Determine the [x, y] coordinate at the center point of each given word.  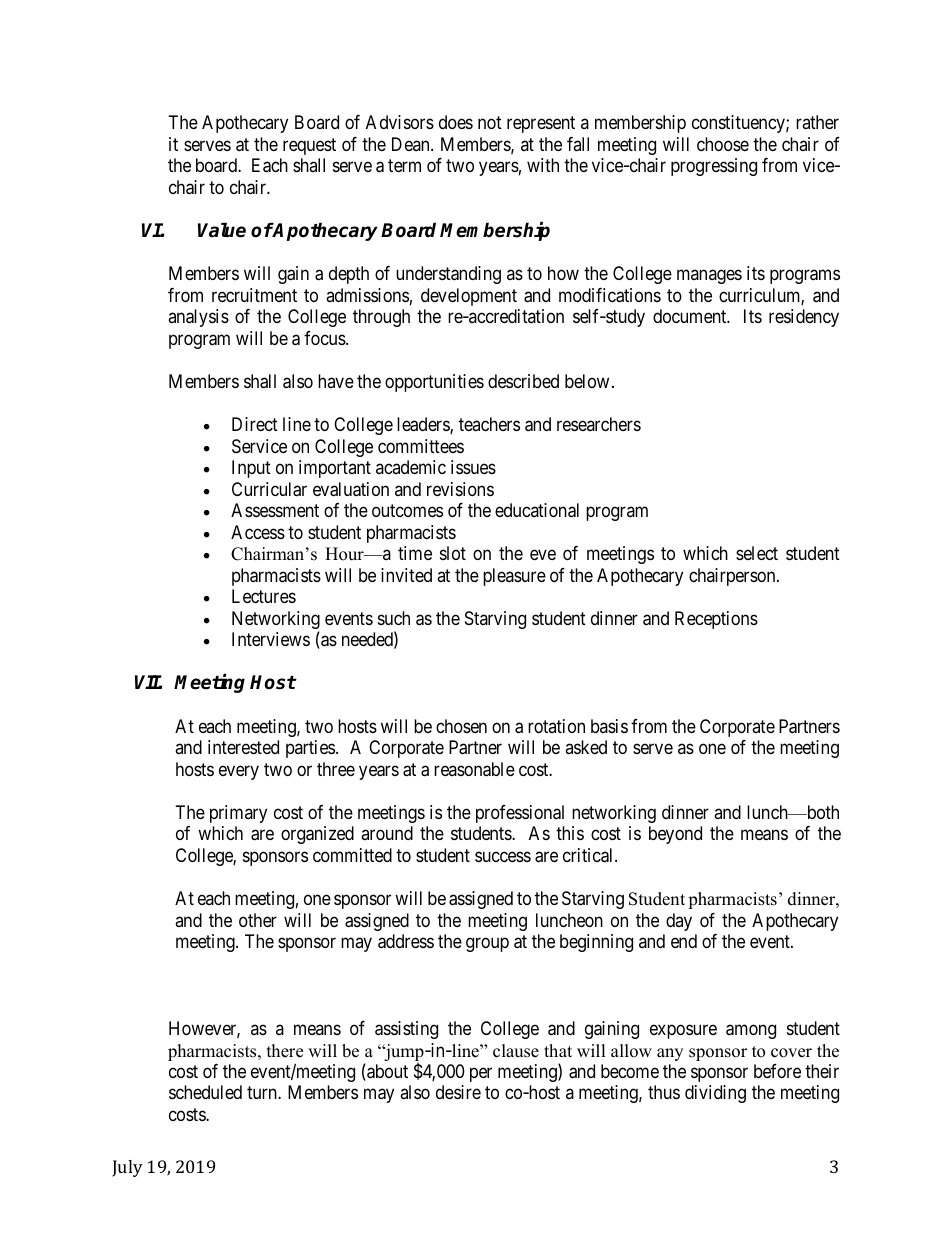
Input [251, 469]
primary [238, 814]
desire [458, 1092]
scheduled [205, 1092]
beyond [675, 835]
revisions [460, 489]
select [757, 553]
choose [723, 144]
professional [520, 814]
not [490, 122]
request [309, 146]
